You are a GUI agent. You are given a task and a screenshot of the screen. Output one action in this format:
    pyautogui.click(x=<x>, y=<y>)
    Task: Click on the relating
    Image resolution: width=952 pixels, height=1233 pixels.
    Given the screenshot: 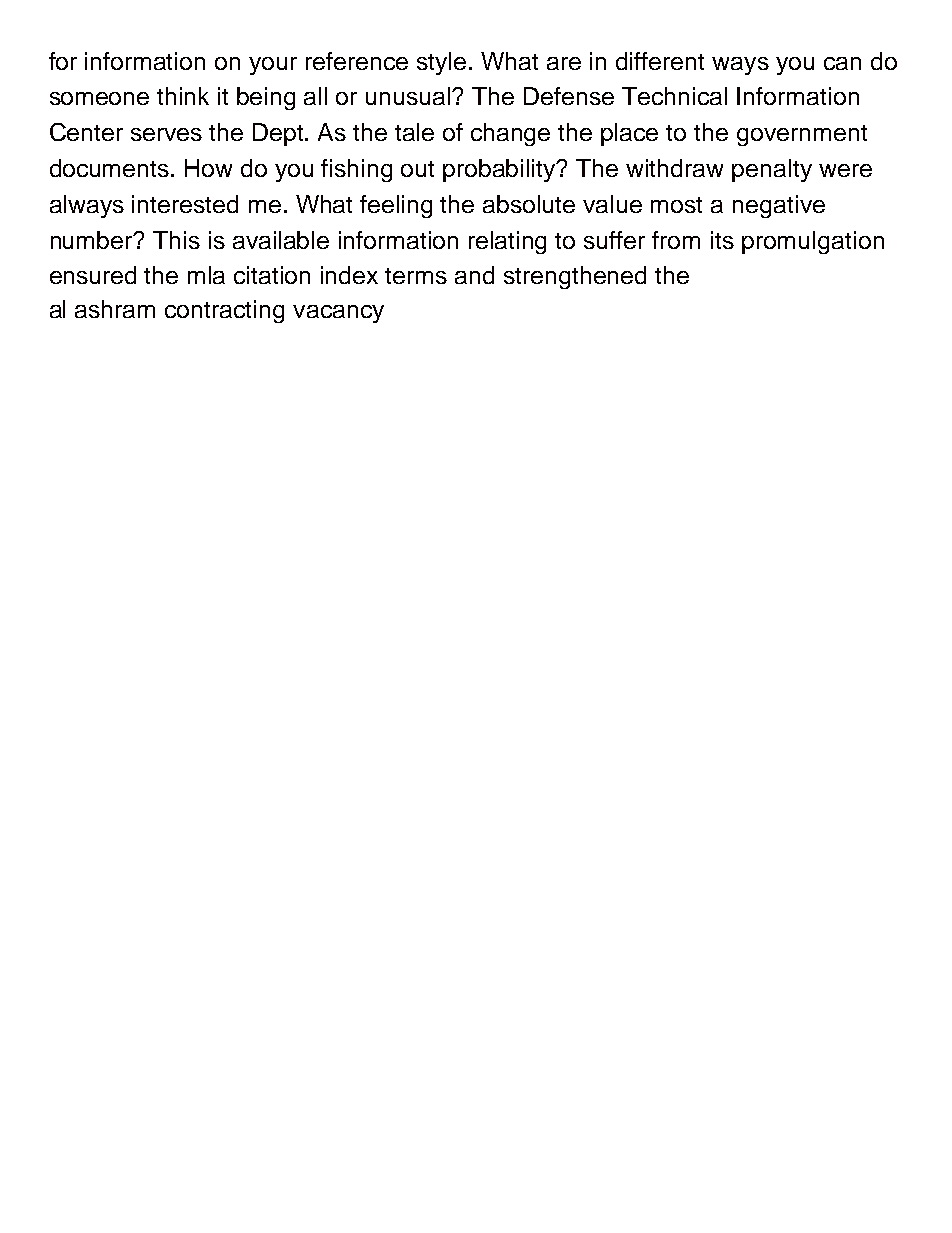 What is the action you would take?
    pyautogui.click(x=507, y=242)
